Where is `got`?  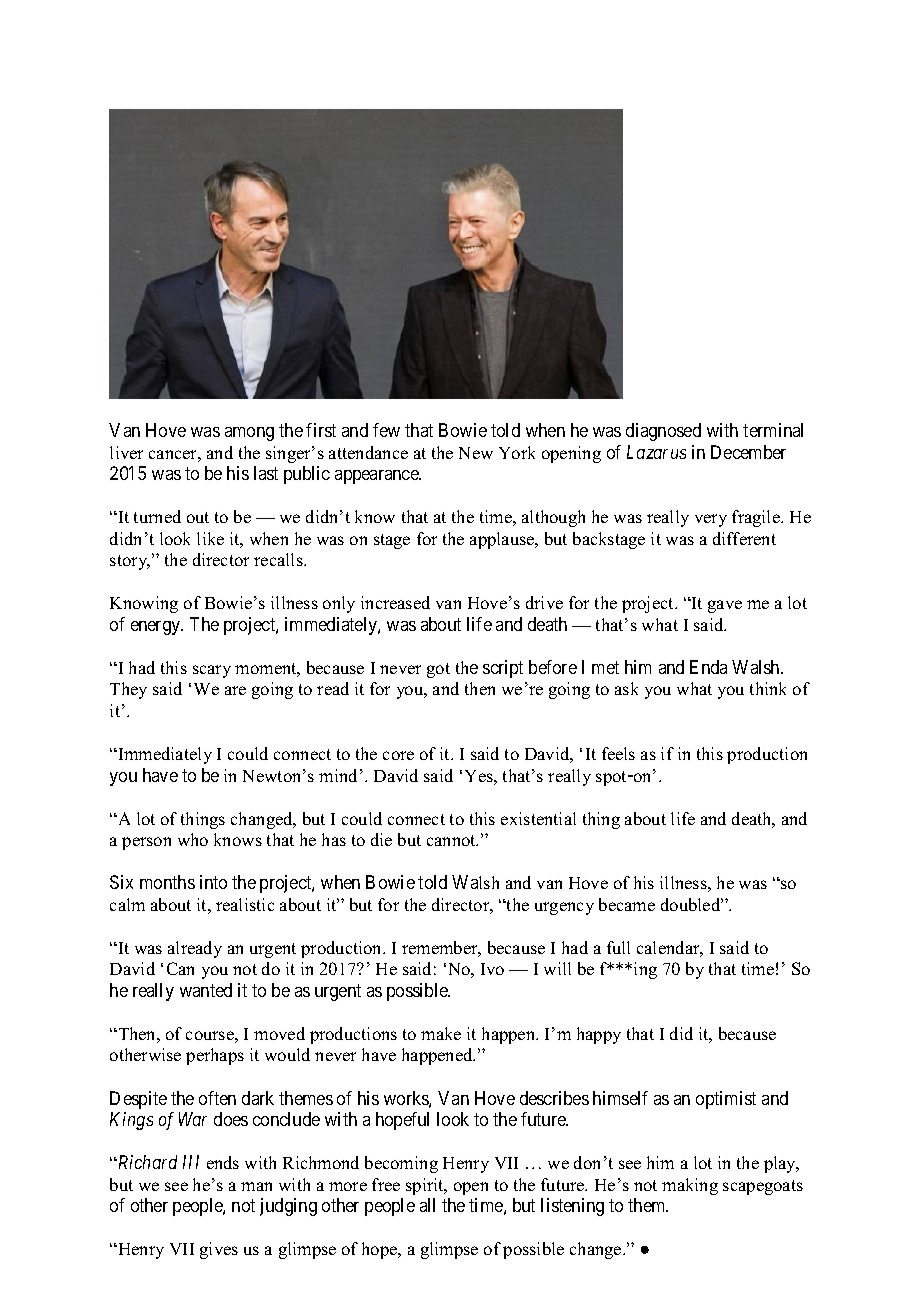 got is located at coordinates (438, 670).
